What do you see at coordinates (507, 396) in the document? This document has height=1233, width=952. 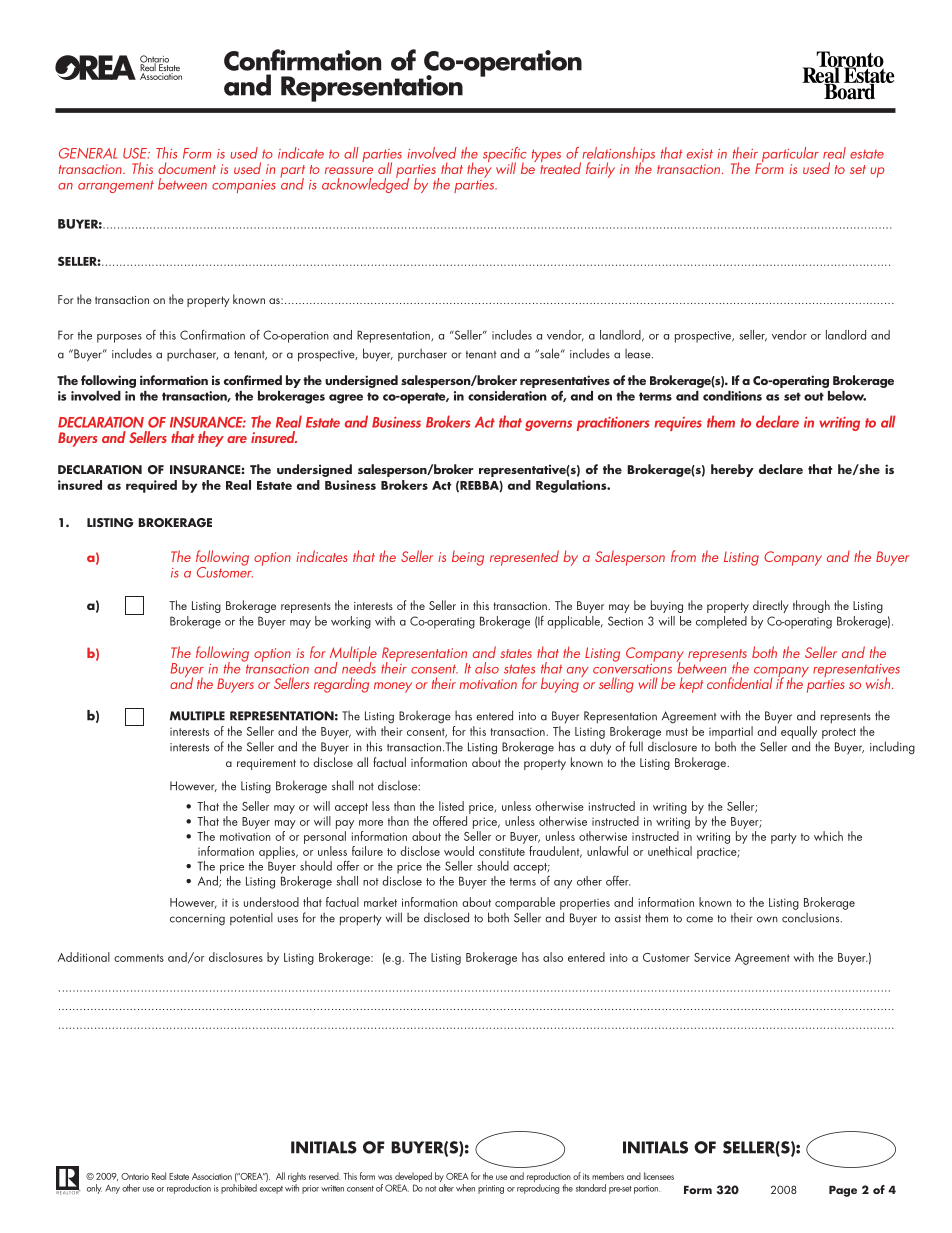 I see `consideration` at bounding box center [507, 396].
